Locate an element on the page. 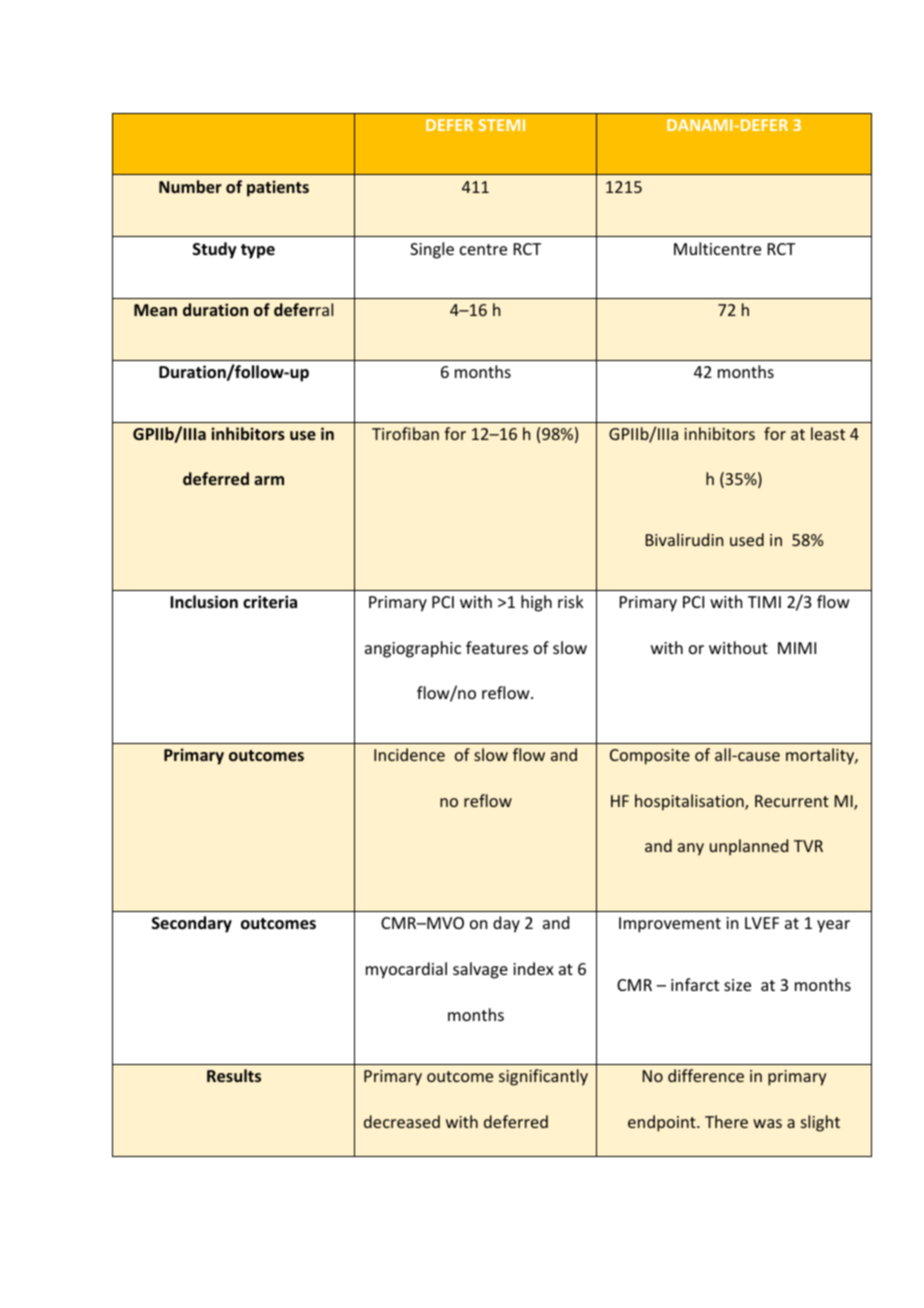  STEMI is located at coordinates (502, 125).
